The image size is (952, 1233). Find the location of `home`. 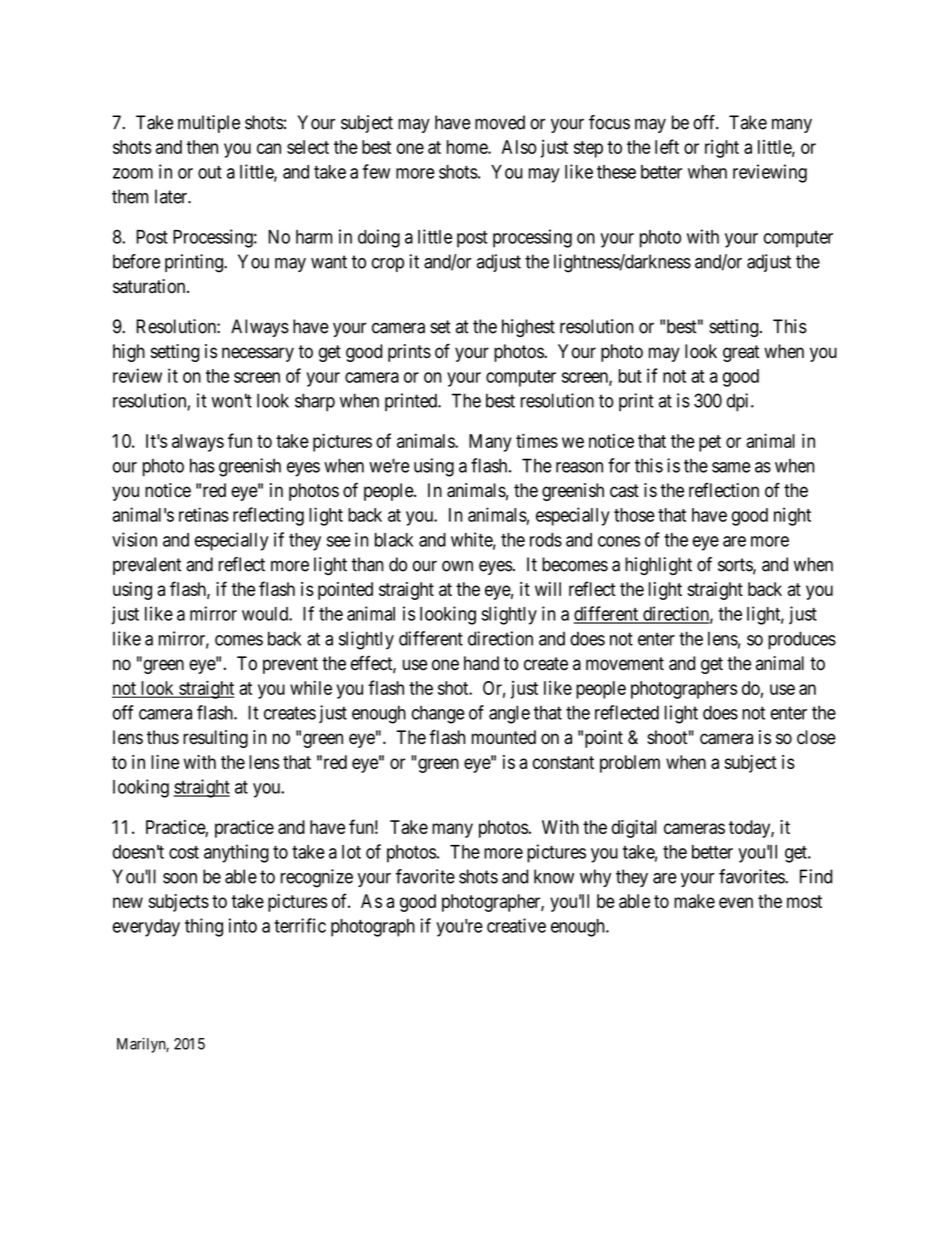

home is located at coordinates (468, 147).
